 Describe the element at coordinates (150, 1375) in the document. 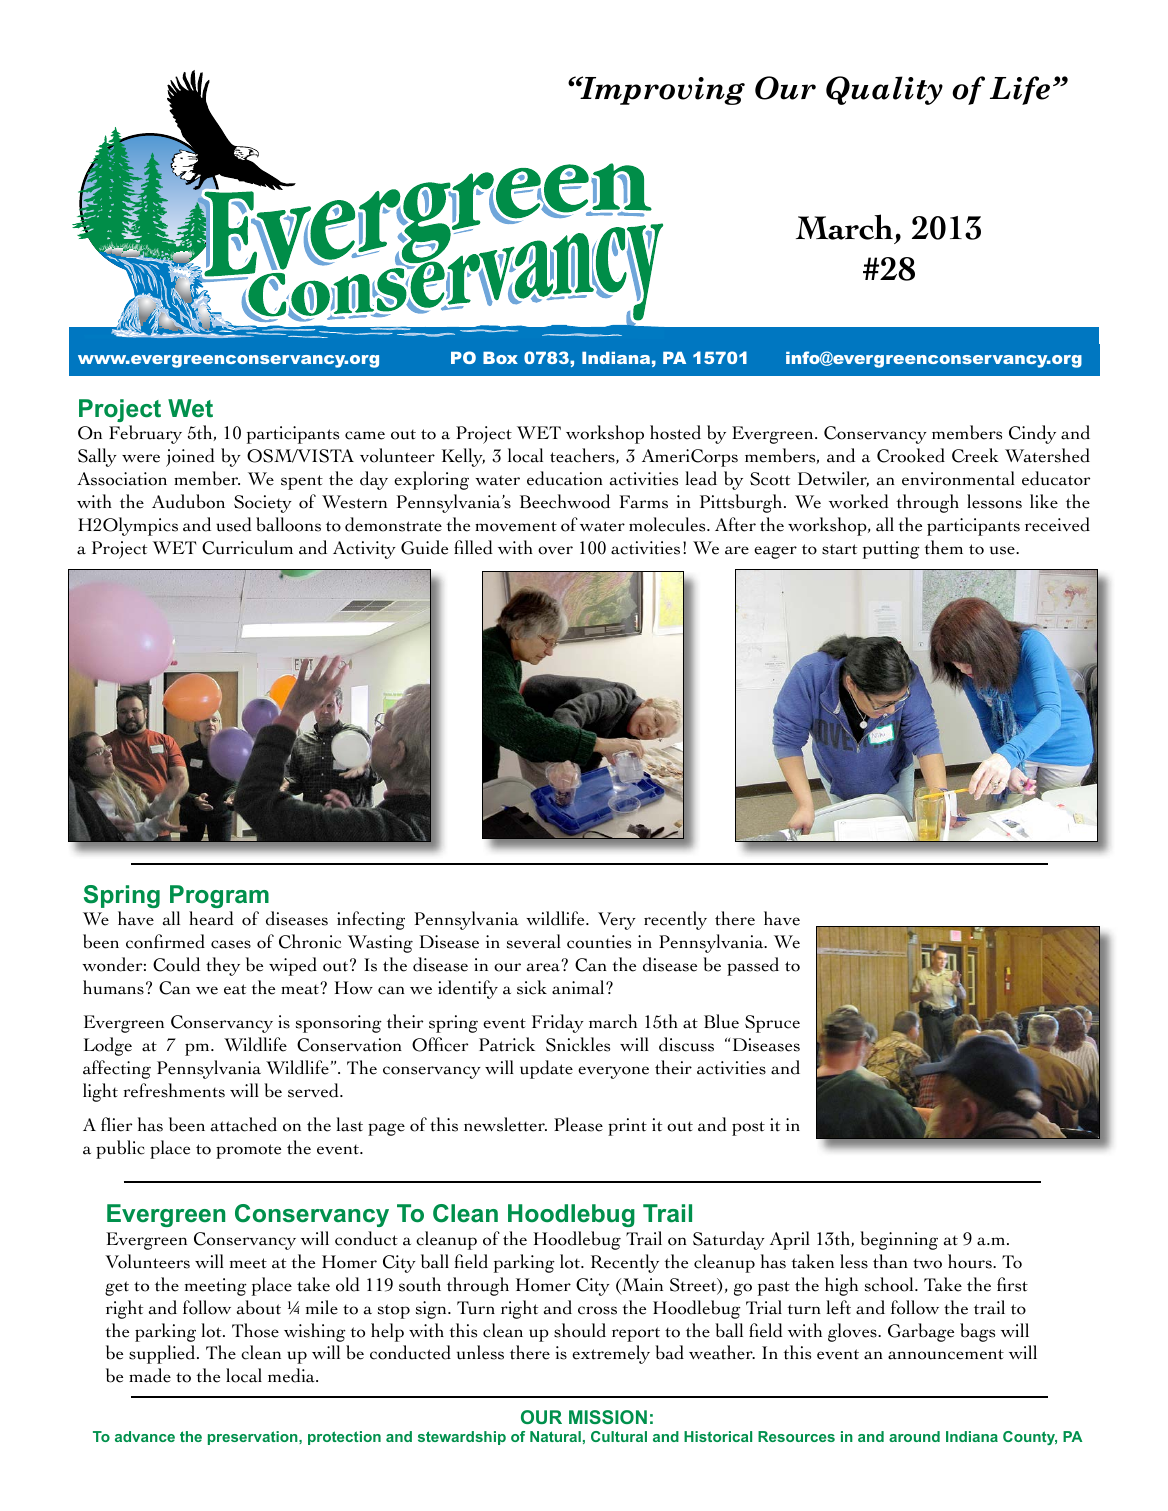

I see `made` at that location.
